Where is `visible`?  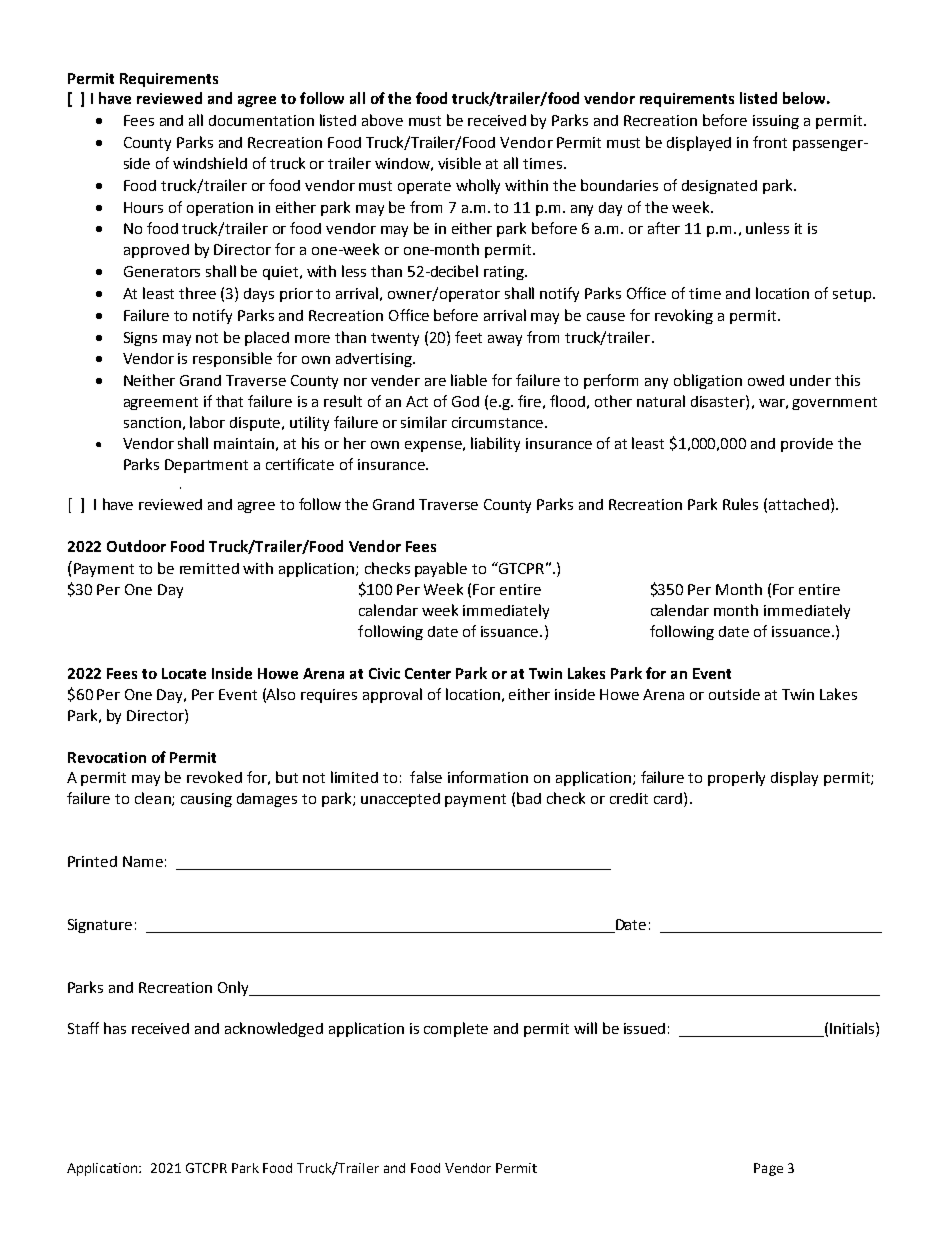 visible is located at coordinates (459, 163).
